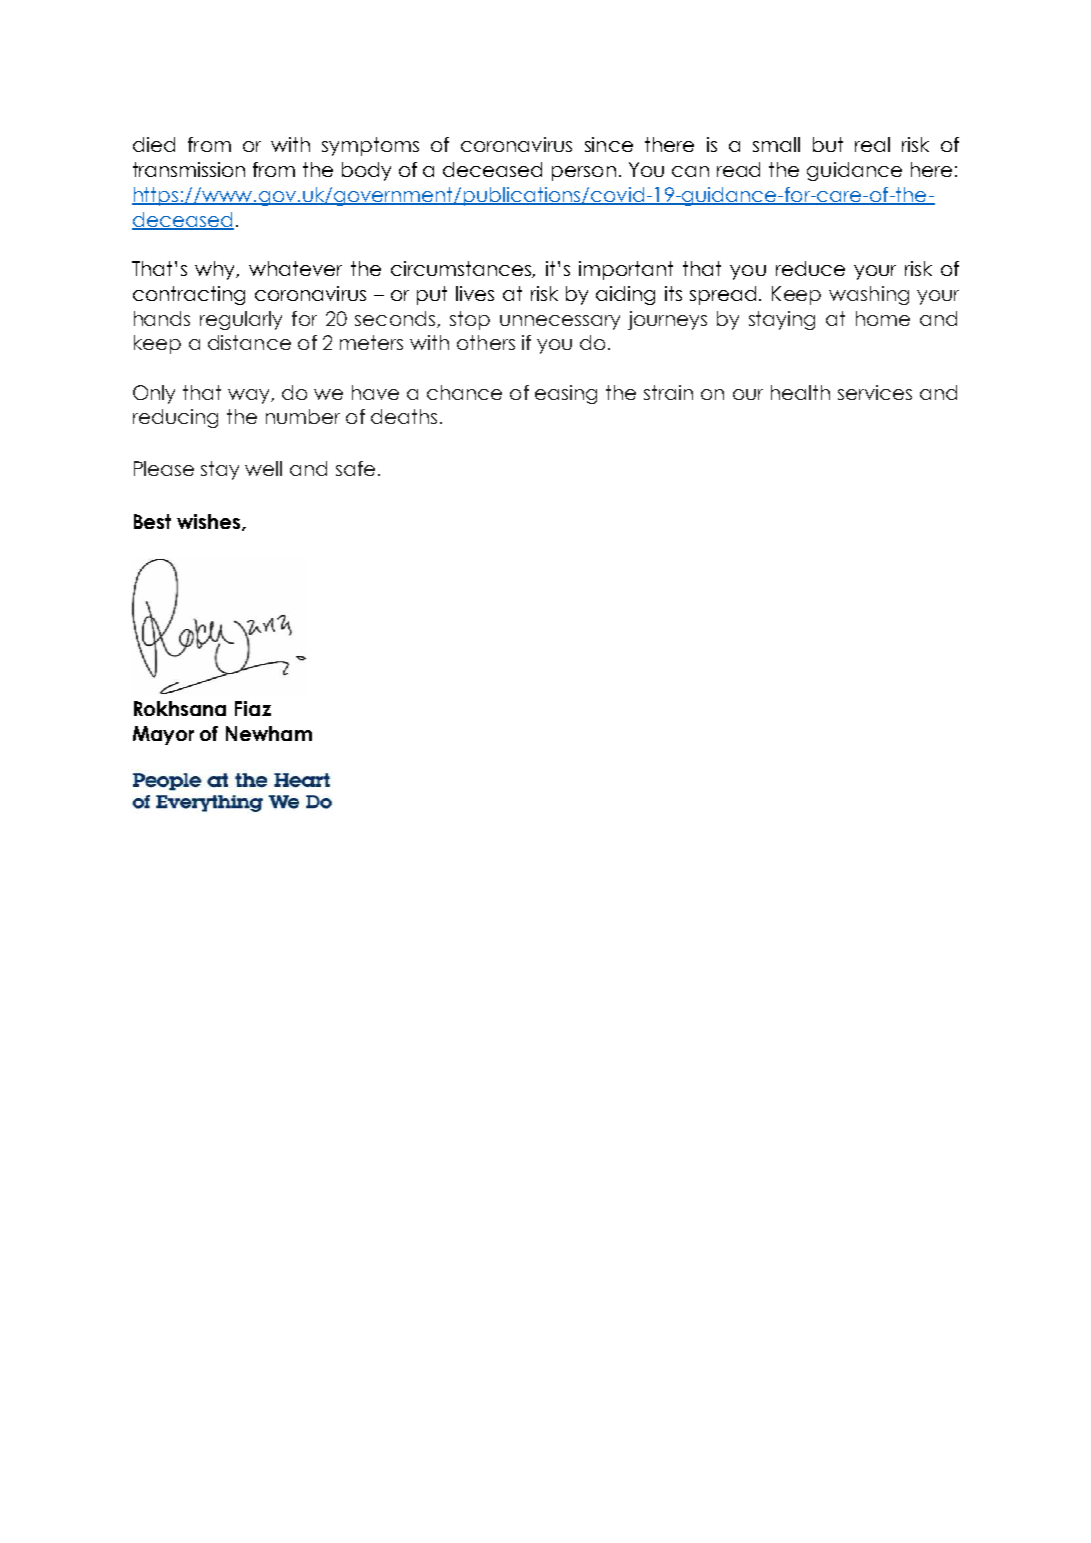 The image size is (1091, 1543). I want to click on health, so click(800, 392).
